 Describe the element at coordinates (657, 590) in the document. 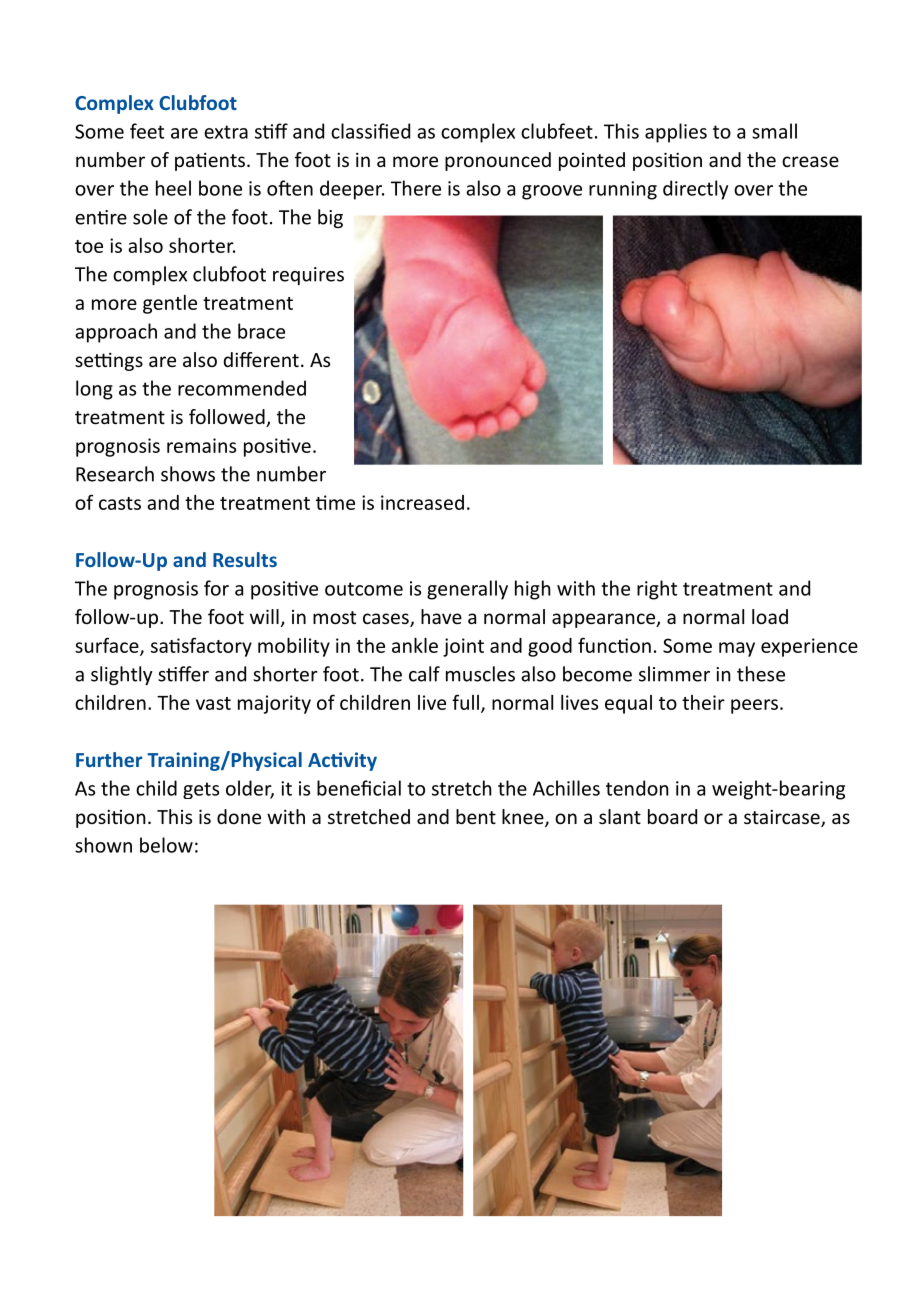

I see `right` at that location.
